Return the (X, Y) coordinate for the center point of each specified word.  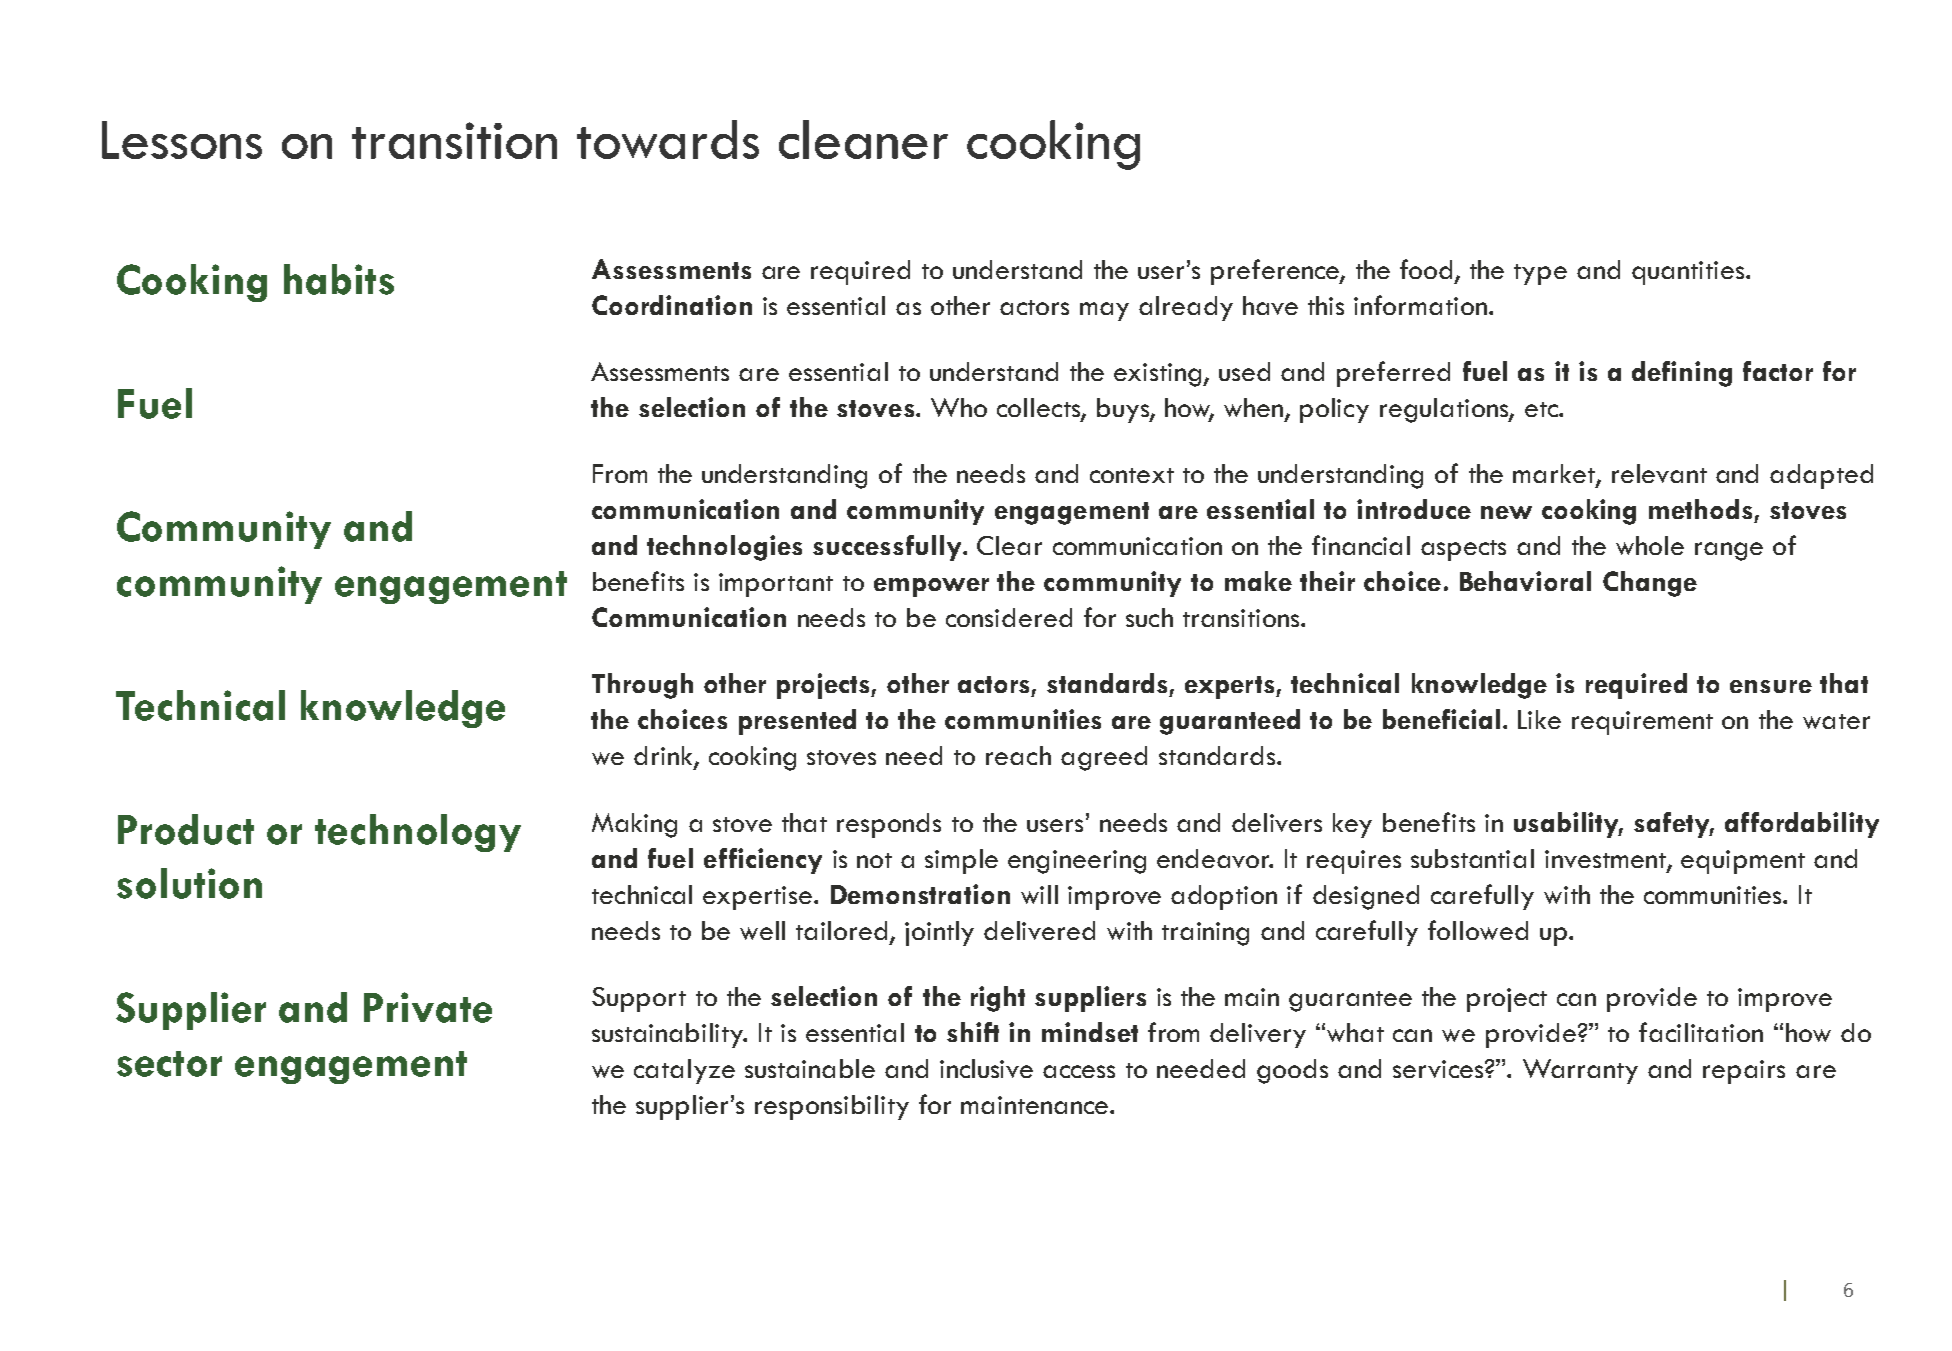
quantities (1689, 273)
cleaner (863, 139)
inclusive (986, 1068)
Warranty (1580, 1071)
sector (169, 1064)
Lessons (182, 140)
